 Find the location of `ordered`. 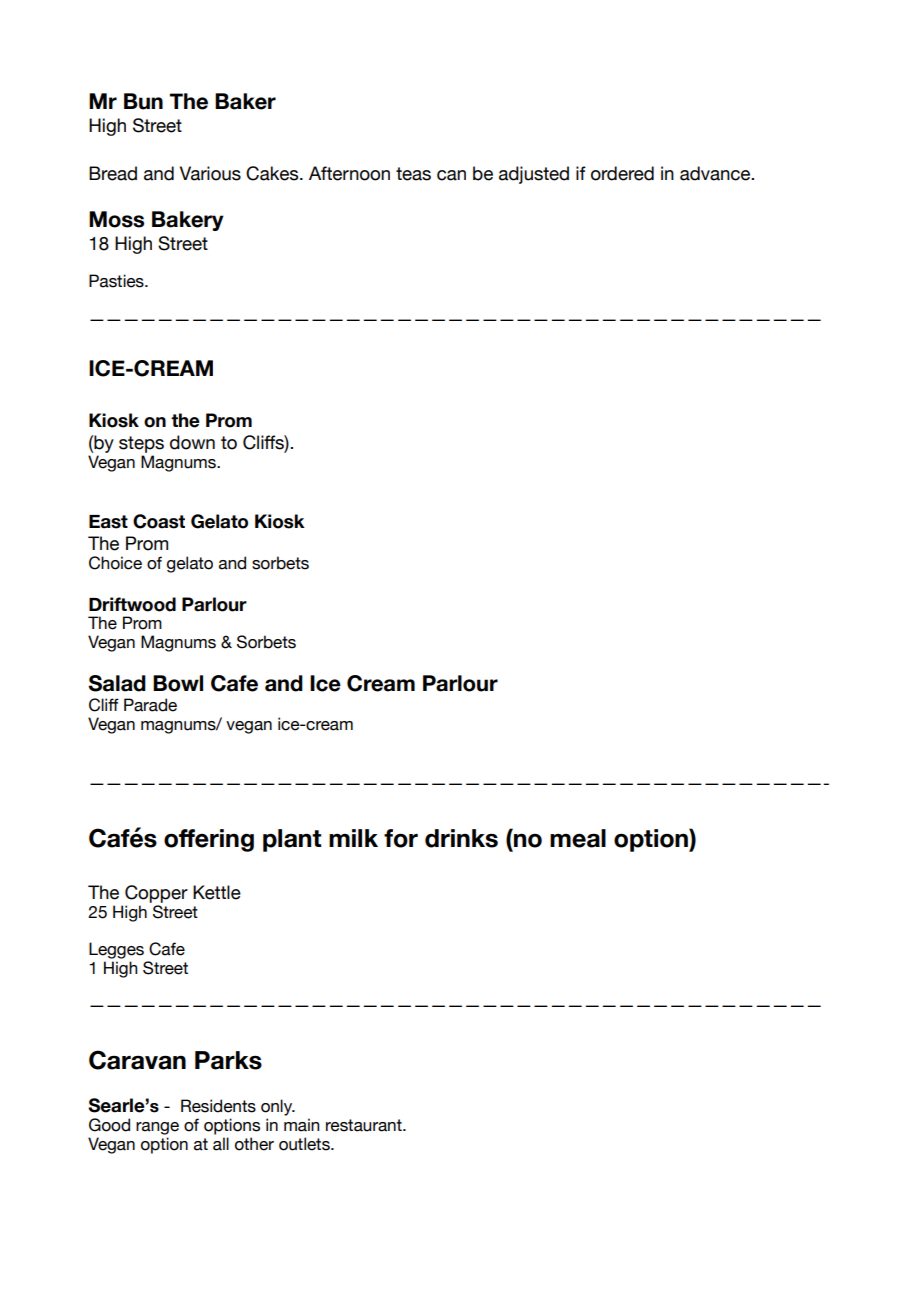

ordered is located at coordinates (622, 173).
